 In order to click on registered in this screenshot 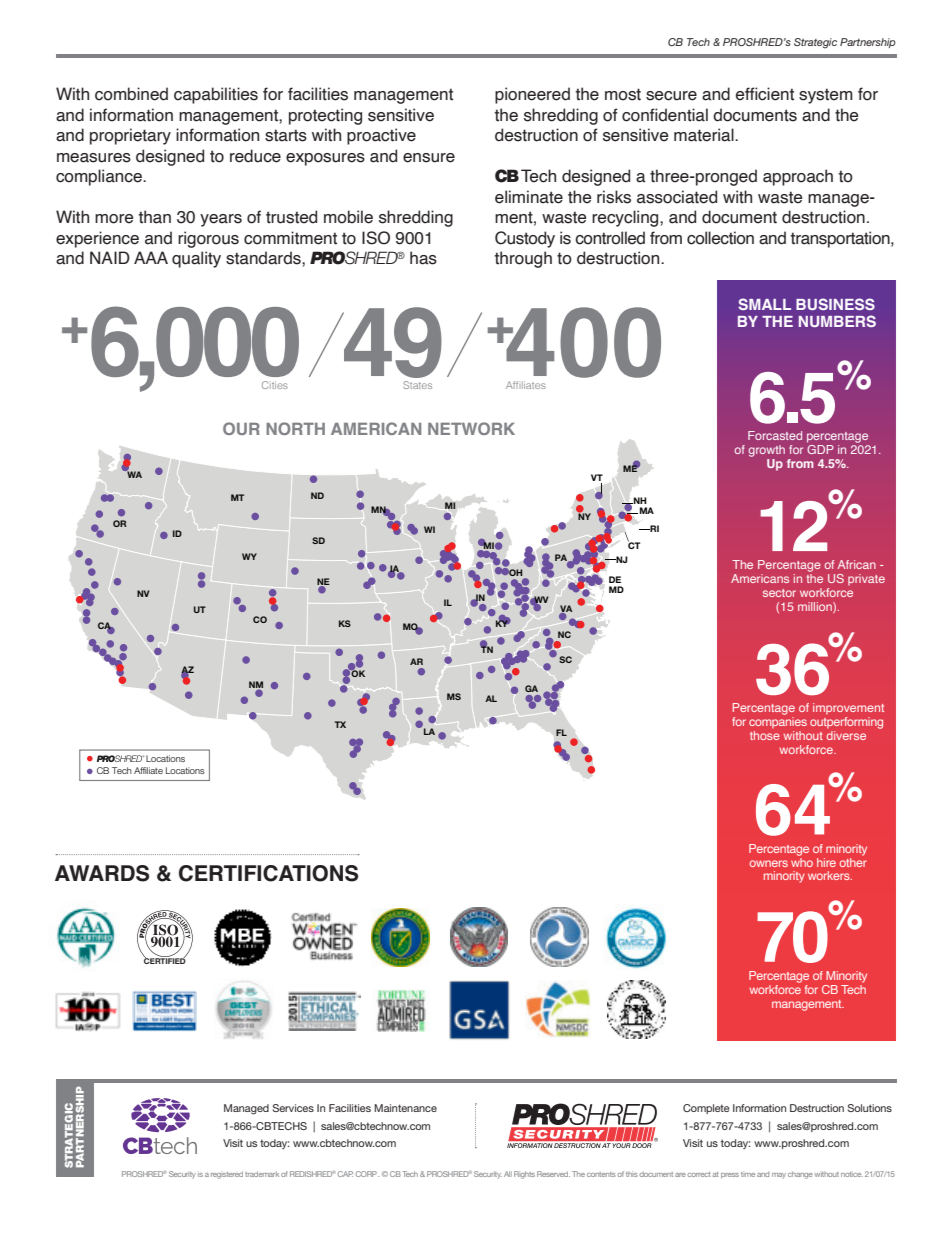, I will do `click(227, 1175)`.
